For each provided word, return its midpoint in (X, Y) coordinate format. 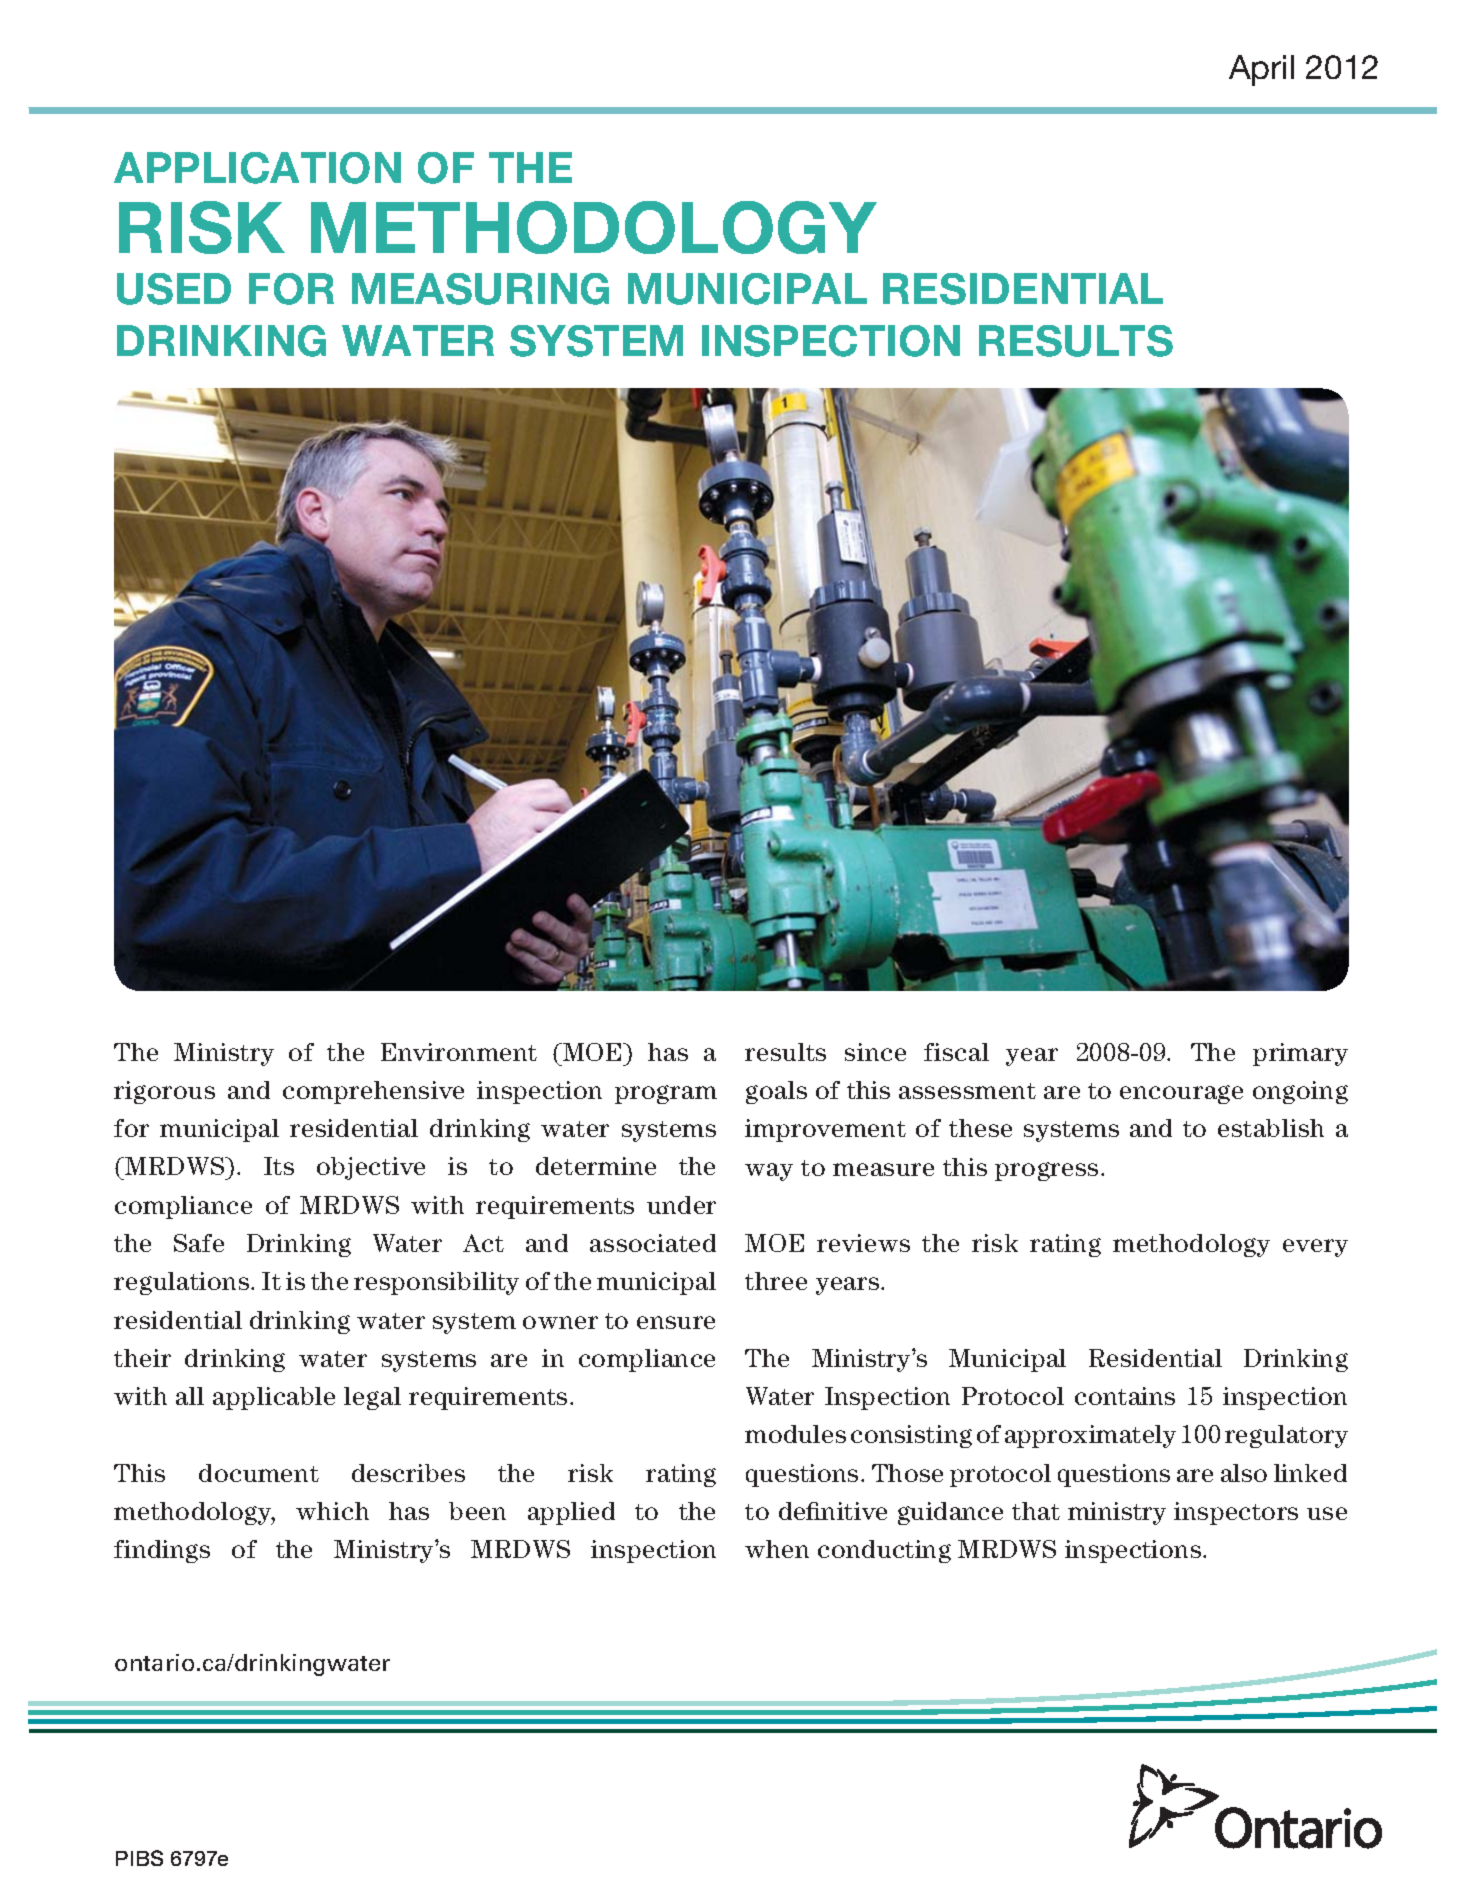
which (332, 1511)
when (777, 1549)
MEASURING (480, 289)
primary (1300, 1054)
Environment (459, 1052)
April (1261, 70)
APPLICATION (257, 168)
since (875, 1052)
